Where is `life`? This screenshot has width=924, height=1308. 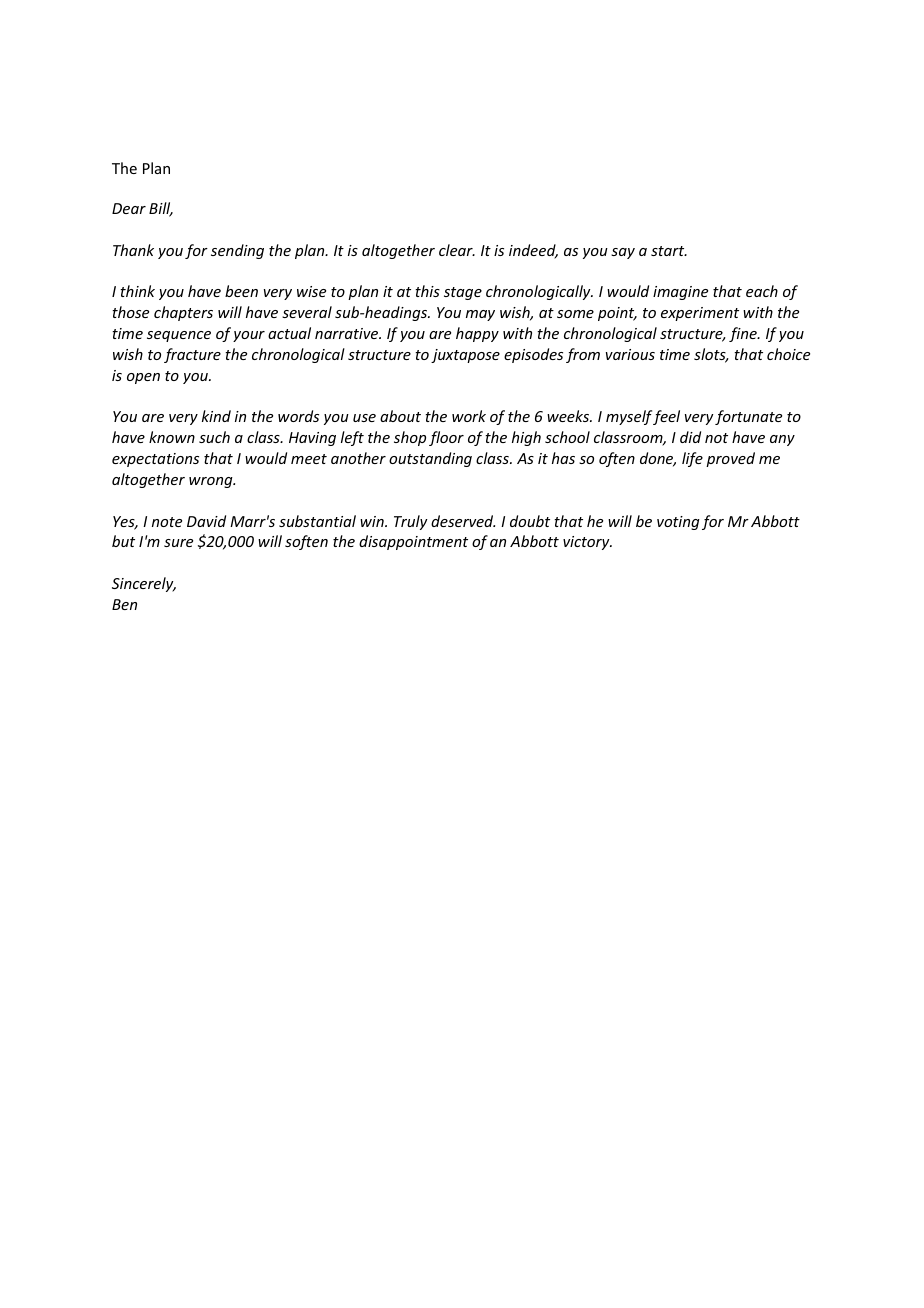 life is located at coordinates (692, 459).
